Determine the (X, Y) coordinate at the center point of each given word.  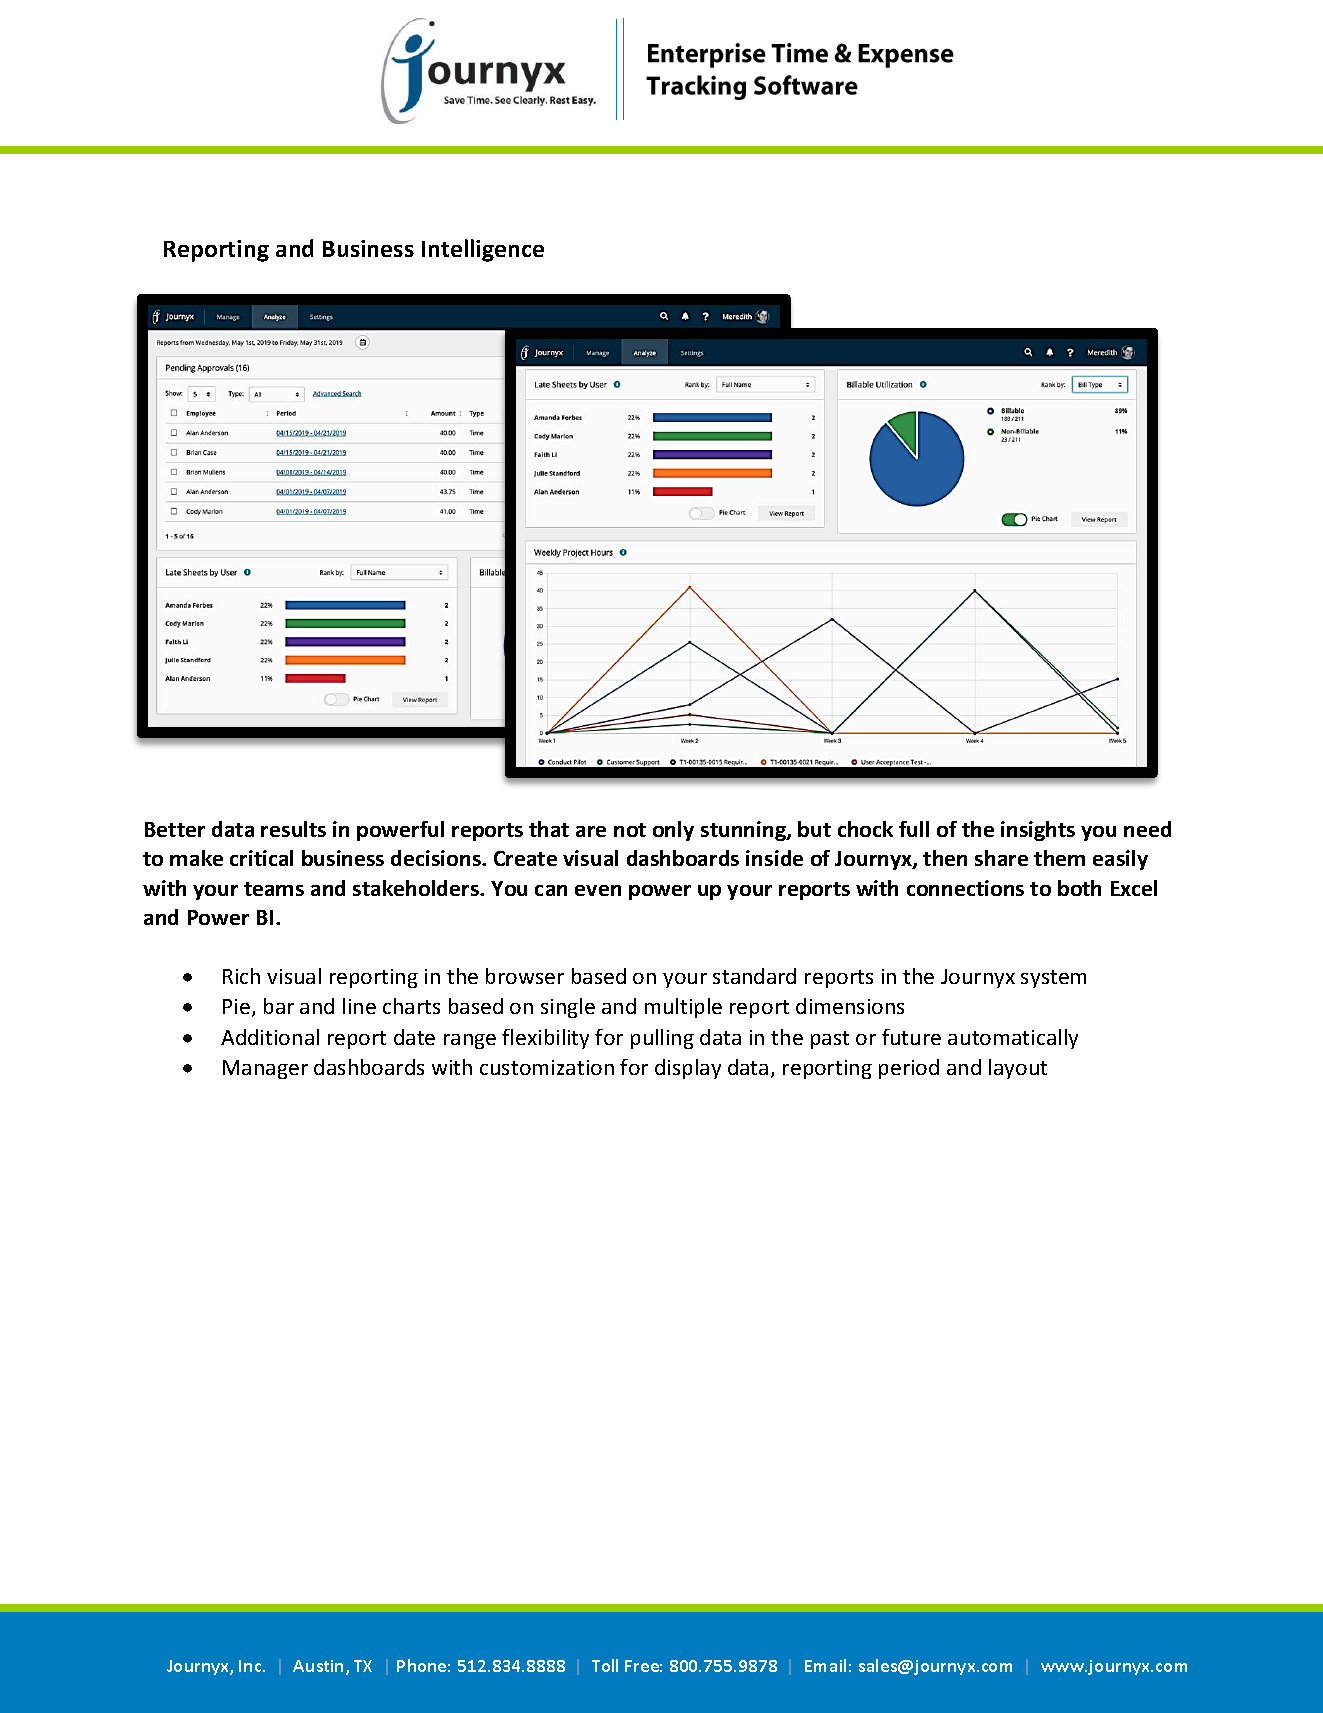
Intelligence (483, 250)
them (1059, 858)
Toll (605, 1665)
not (630, 830)
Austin (320, 1667)
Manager (265, 1069)
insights (1038, 831)
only (673, 831)
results (293, 829)
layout (1018, 1069)
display (688, 1069)
